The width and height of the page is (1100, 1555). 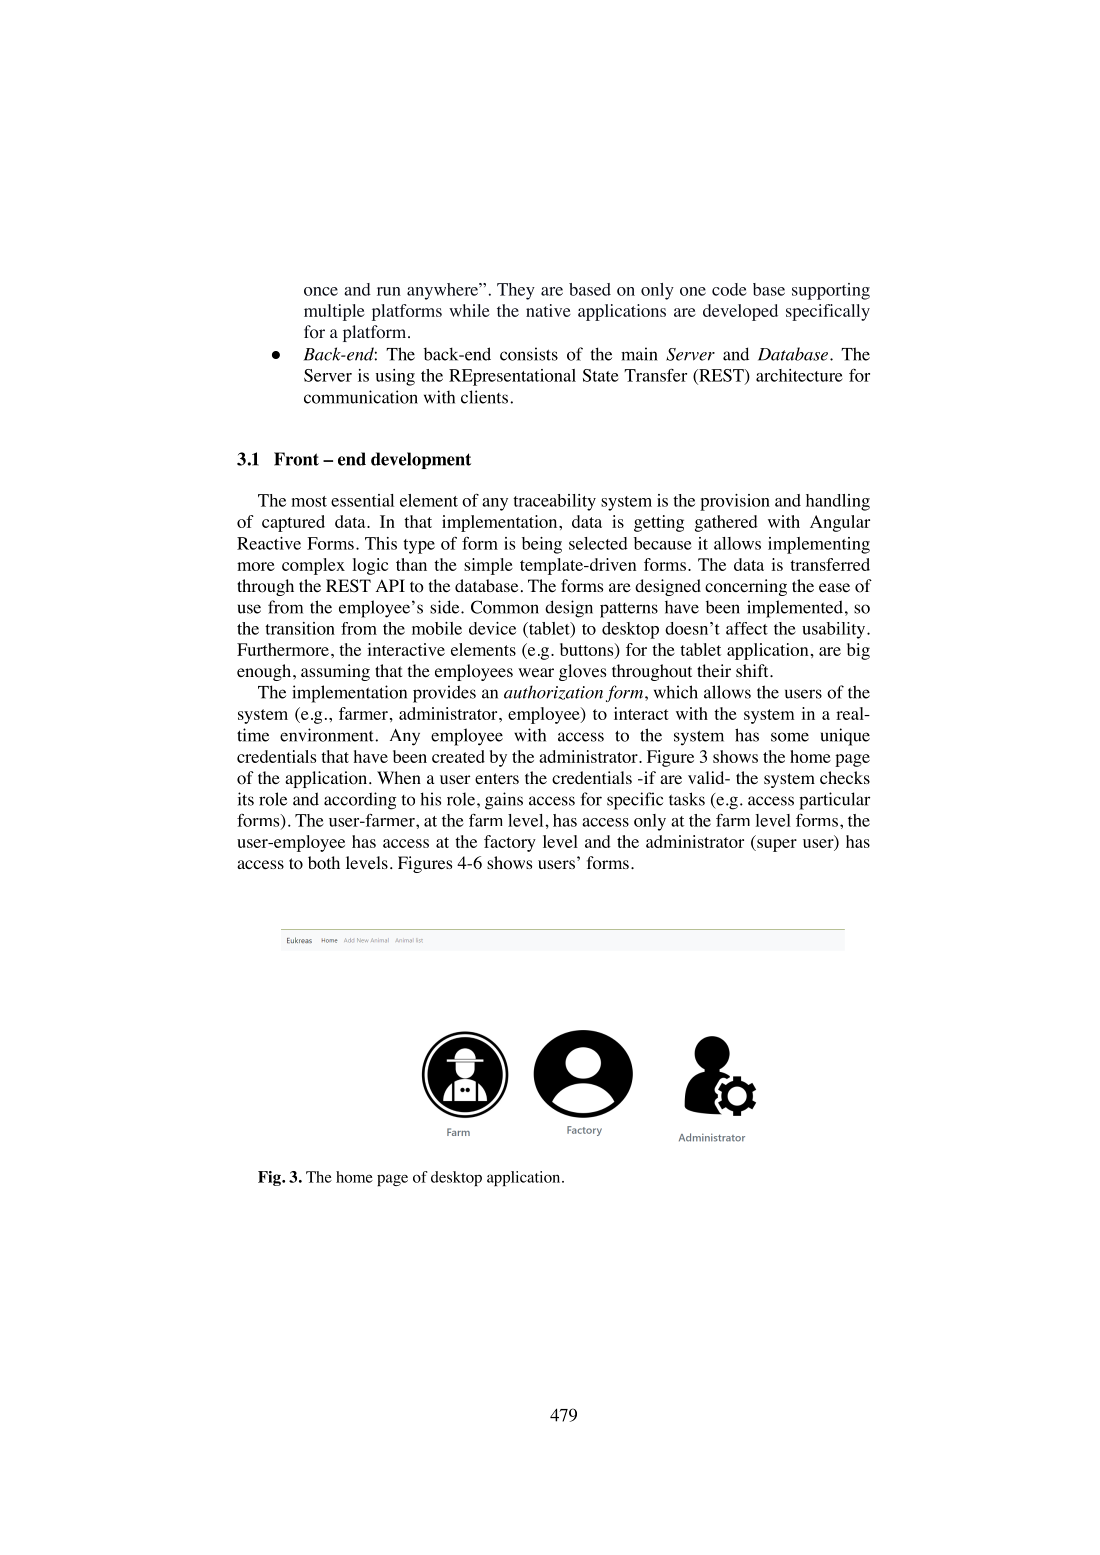 What do you see at coordinates (554, 502) in the page?
I see `traceability` at bounding box center [554, 502].
